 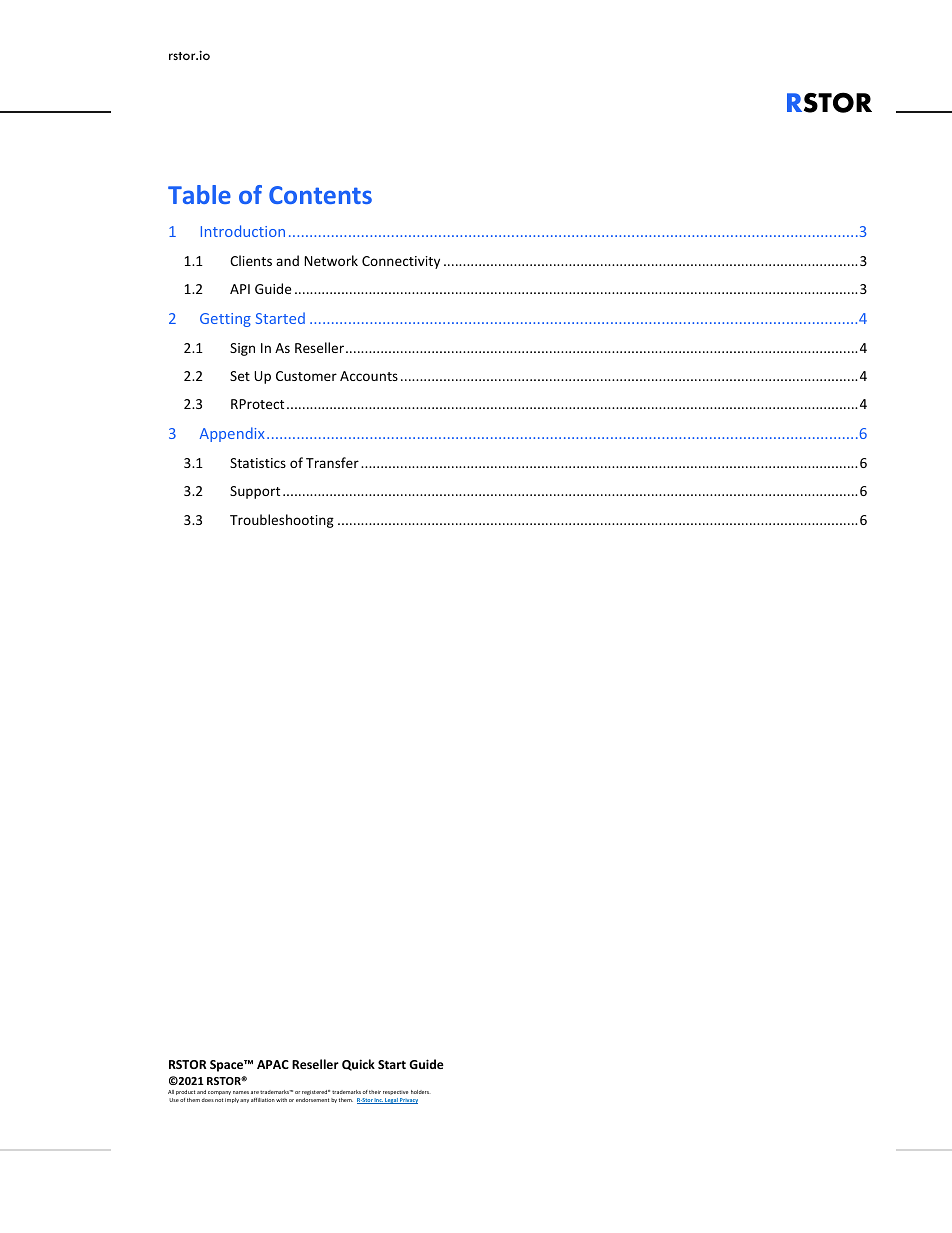 I want to click on Contents, so click(x=320, y=195).
